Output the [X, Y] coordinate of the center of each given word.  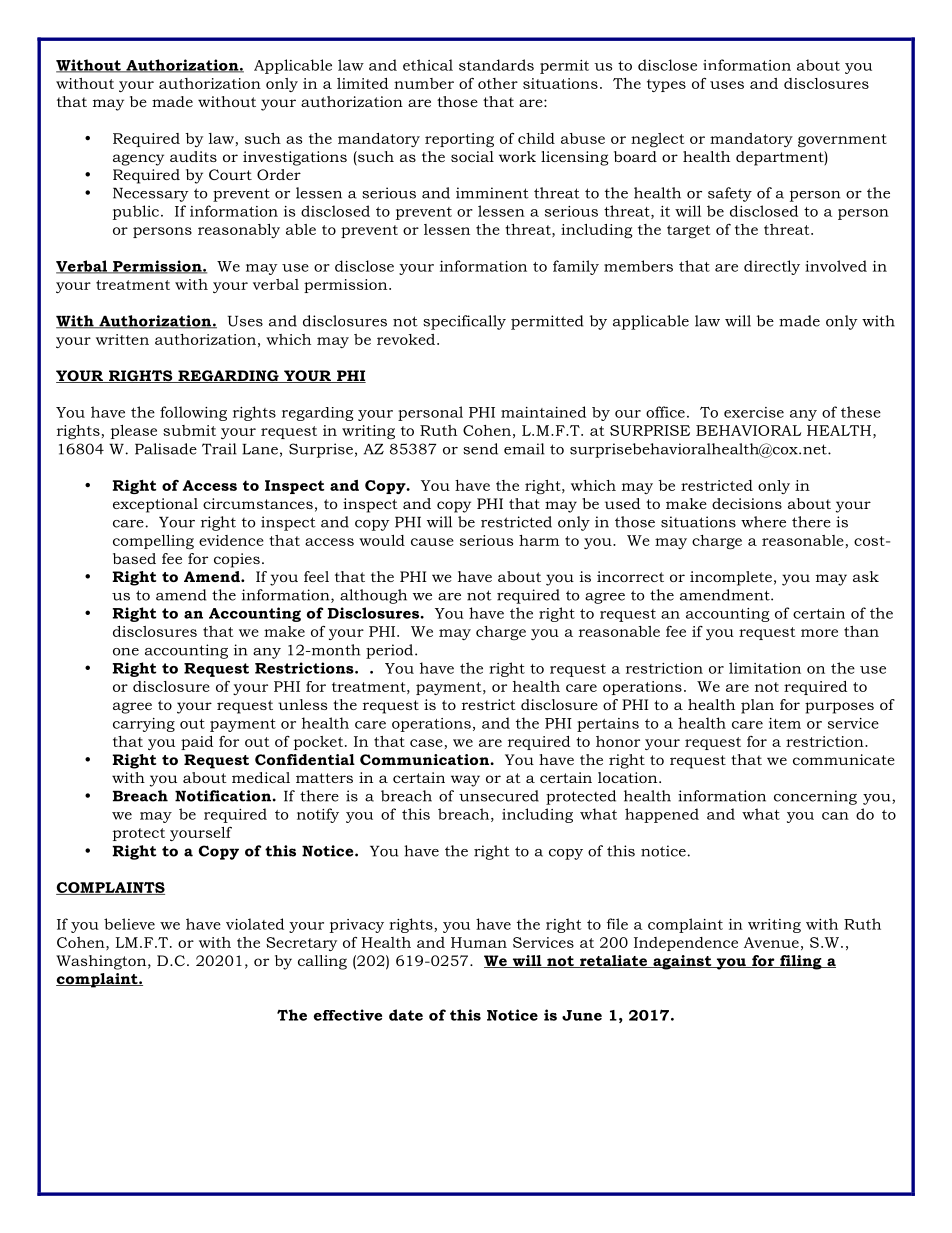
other [498, 83]
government [842, 141]
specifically [464, 322]
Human [479, 942]
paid [197, 743]
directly [772, 267]
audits [193, 156]
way [465, 781]
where [763, 522]
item [785, 723]
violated [255, 924]
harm [539, 540]
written [122, 339]
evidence [231, 540]
